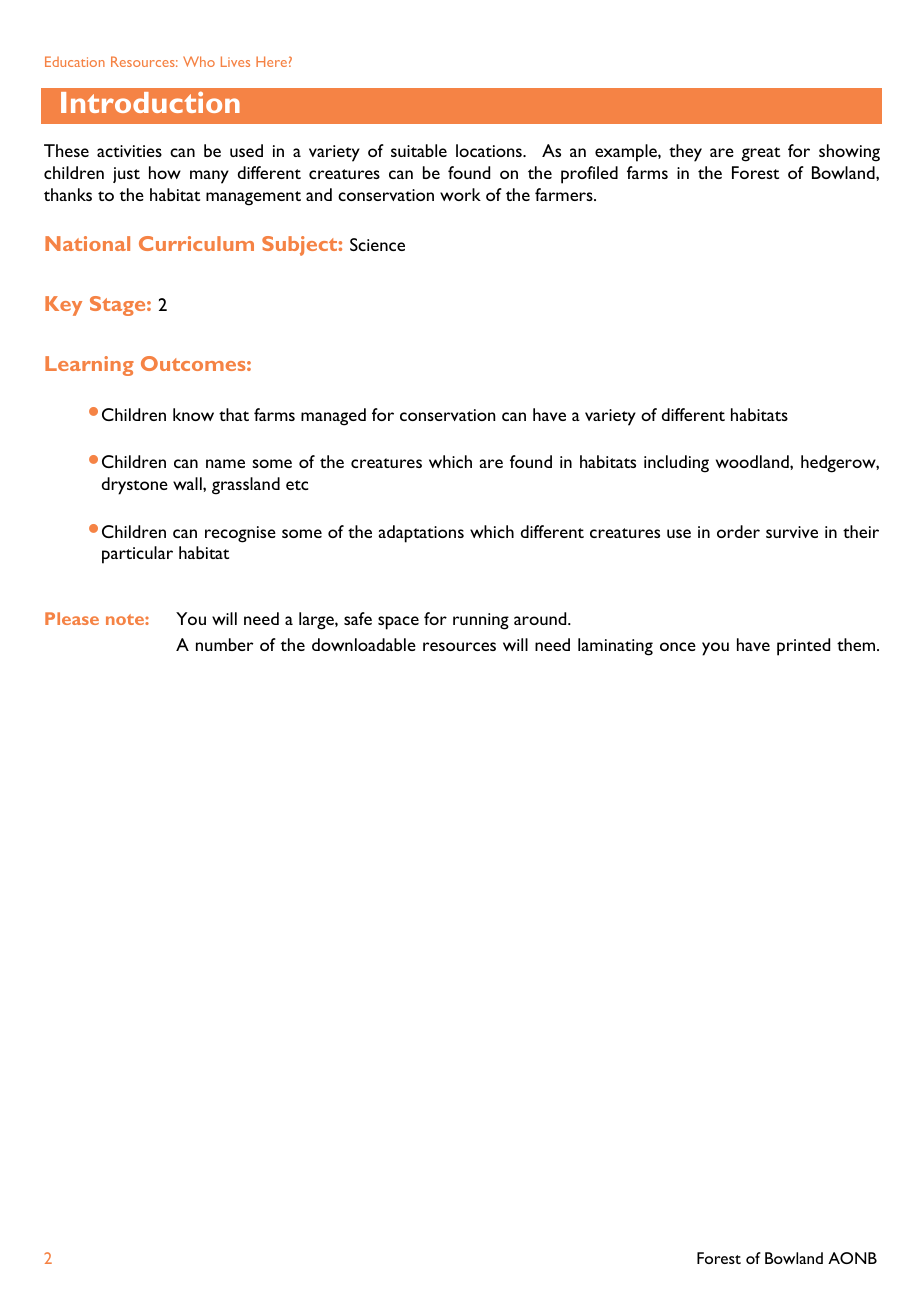 Image resolution: width=924 pixels, height=1308 pixels. Describe the element at coordinates (333, 417) in the screenshot. I see `managed` at that location.
